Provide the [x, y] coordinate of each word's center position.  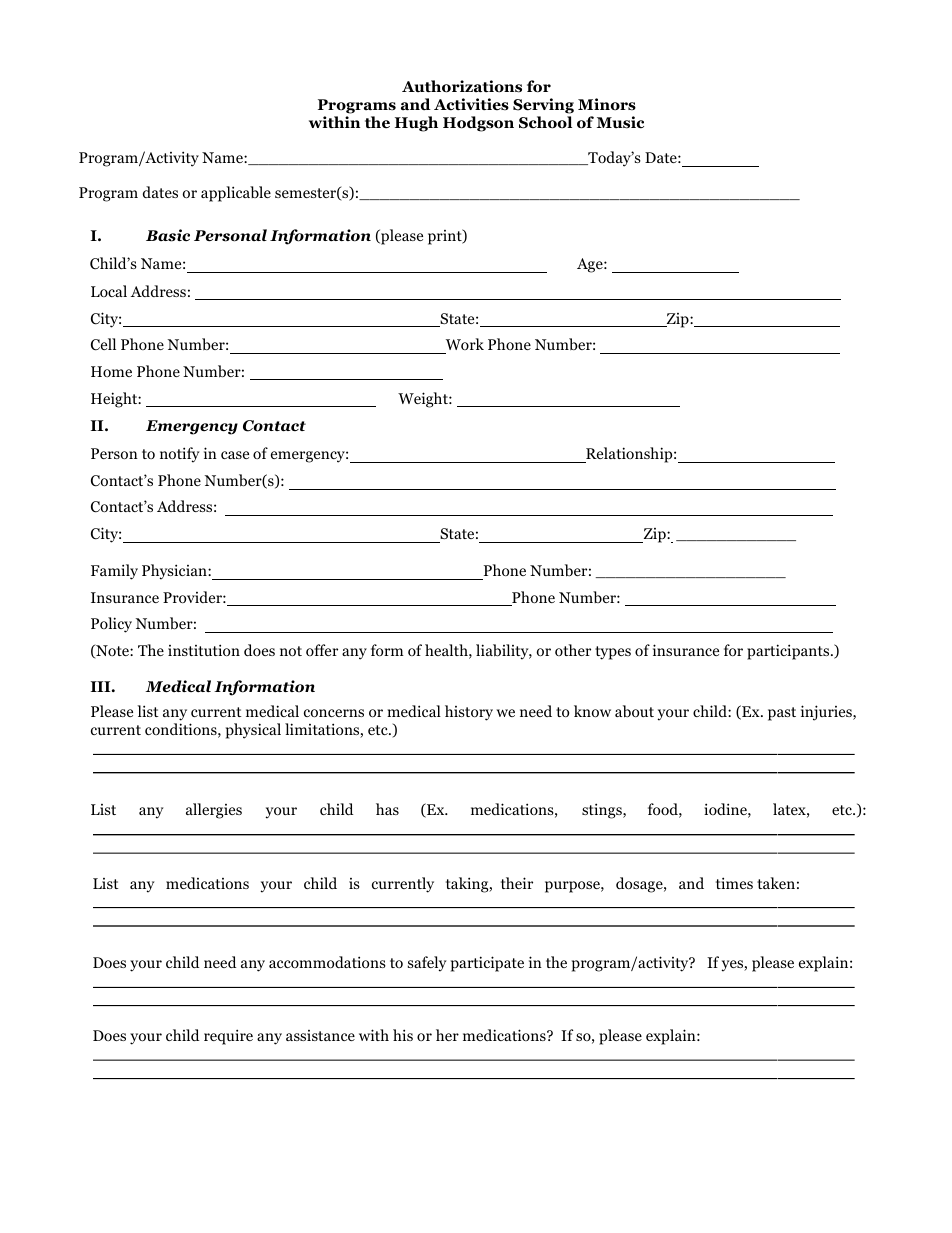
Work [465, 344]
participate [487, 964]
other [573, 650]
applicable [236, 194]
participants [789, 652]
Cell [103, 344]
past [782, 714]
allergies [214, 811]
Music [620, 122]
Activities [471, 104]
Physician [175, 572]
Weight [424, 400]
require [228, 1037]
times [734, 883]
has [387, 809]
